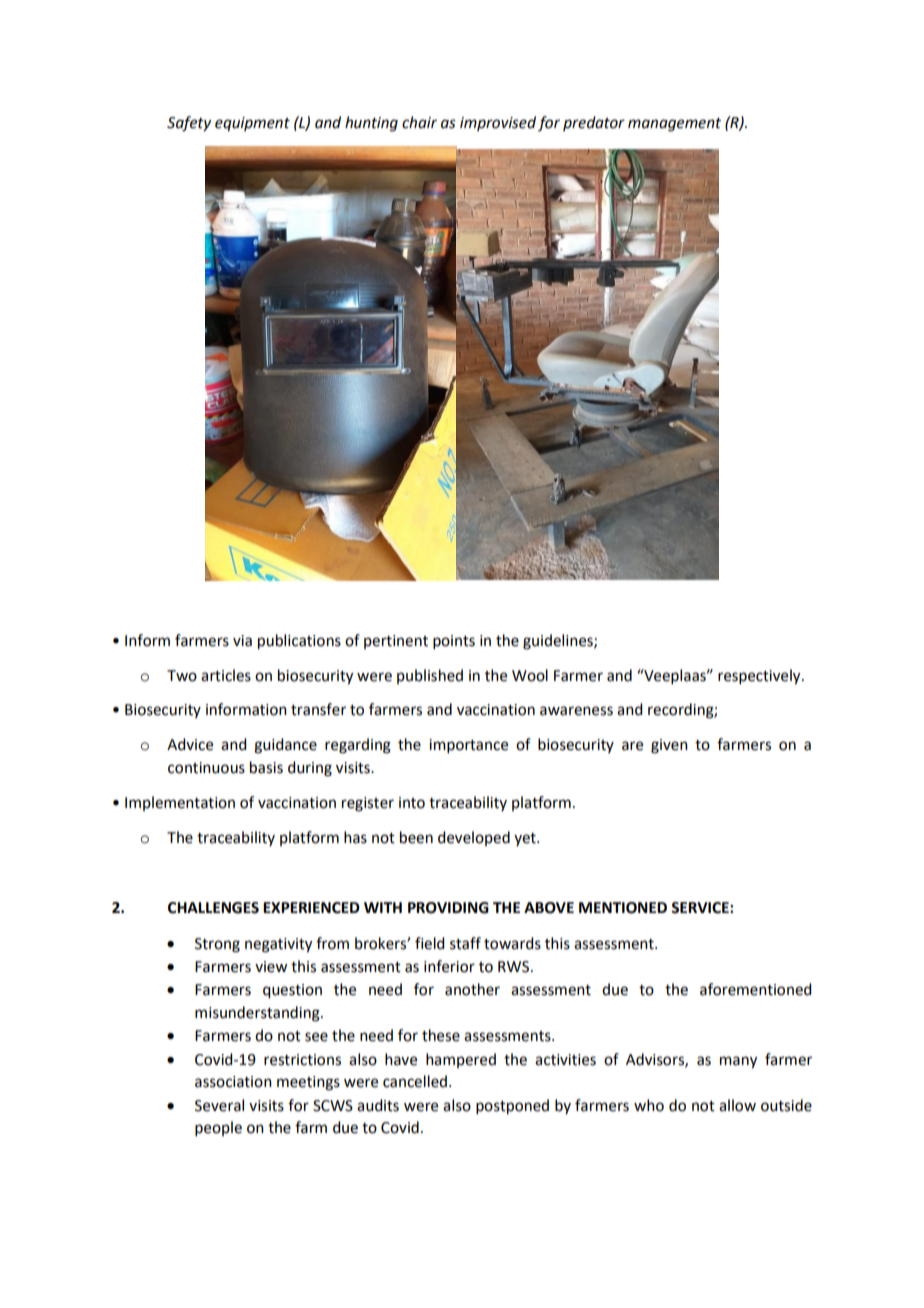  What do you see at coordinates (674, 125) in the document?
I see `management` at bounding box center [674, 125].
